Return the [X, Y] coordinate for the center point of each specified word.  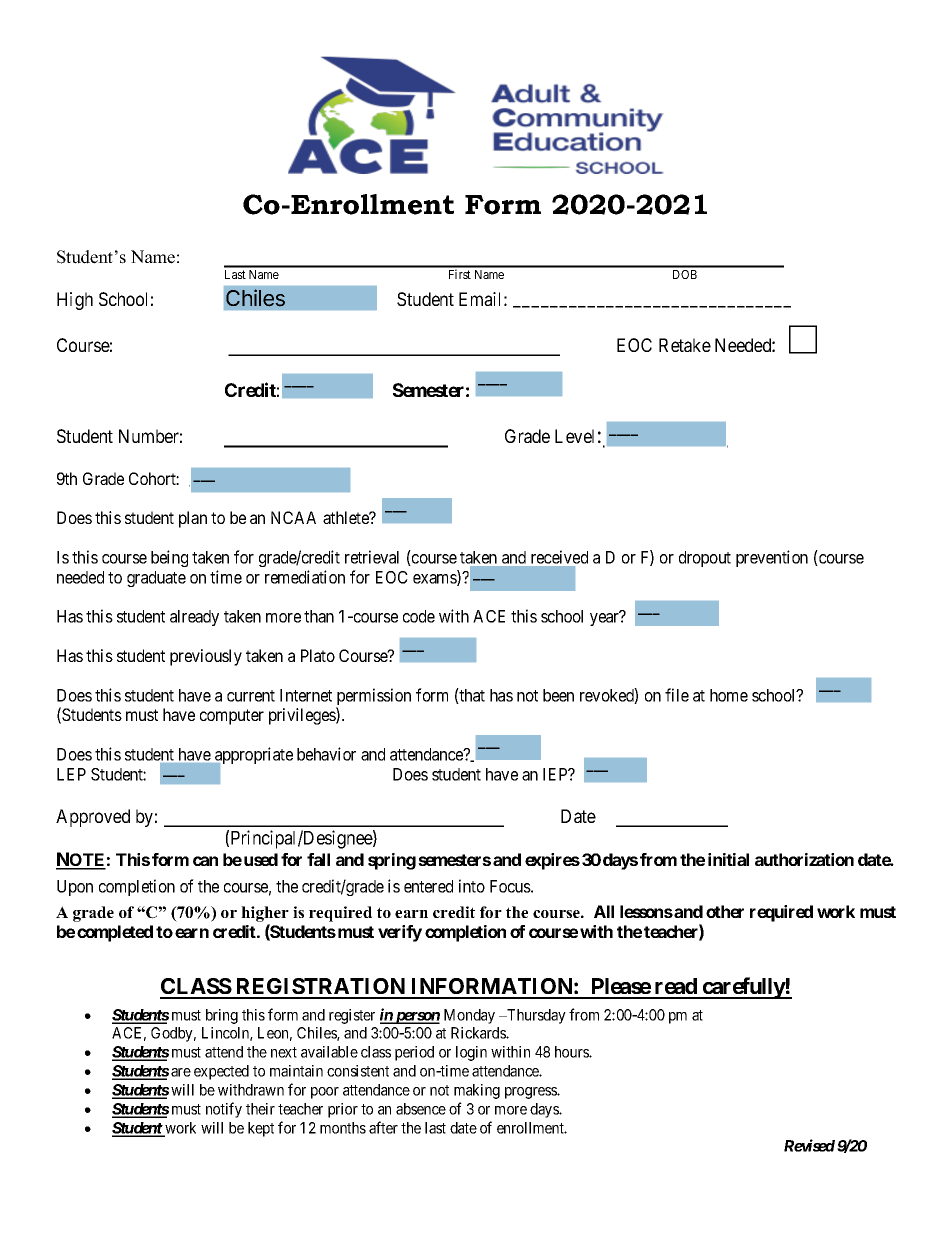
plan [193, 519]
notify [224, 1110]
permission [373, 698]
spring [392, 861]
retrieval [372, 557]
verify [400, 933]
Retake [685, 345]
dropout [705, 559]
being [169, 558]
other [725, 911]
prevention [772, 558]
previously [206, 657]
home [729, 695]
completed [115, 933]
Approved [93, 818]
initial [728, 859]
